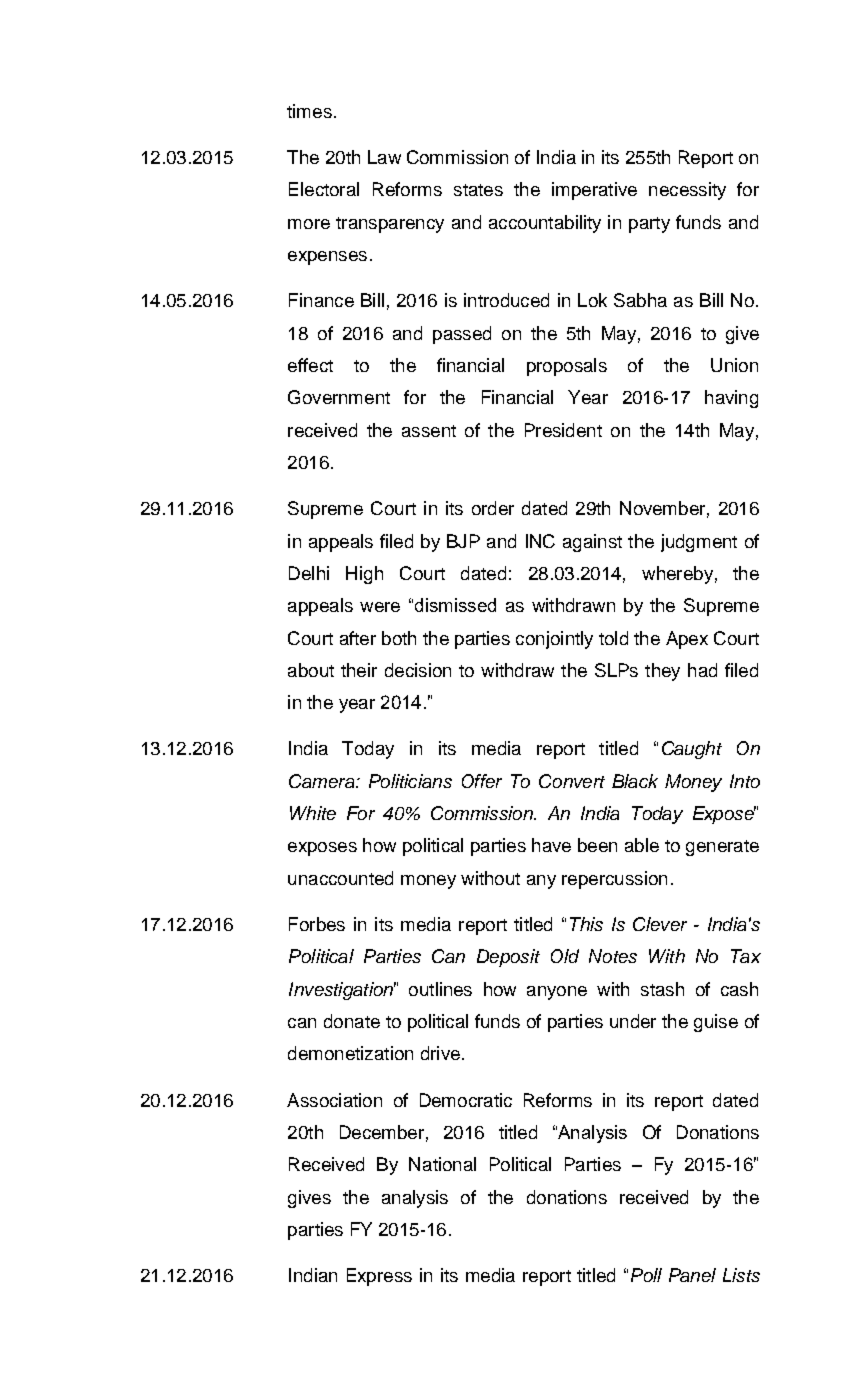 The image size is (849, 1400). What do you see at coordinates (567, 367) in the document?
I see `proposals` at bounding box center [567, 367].
